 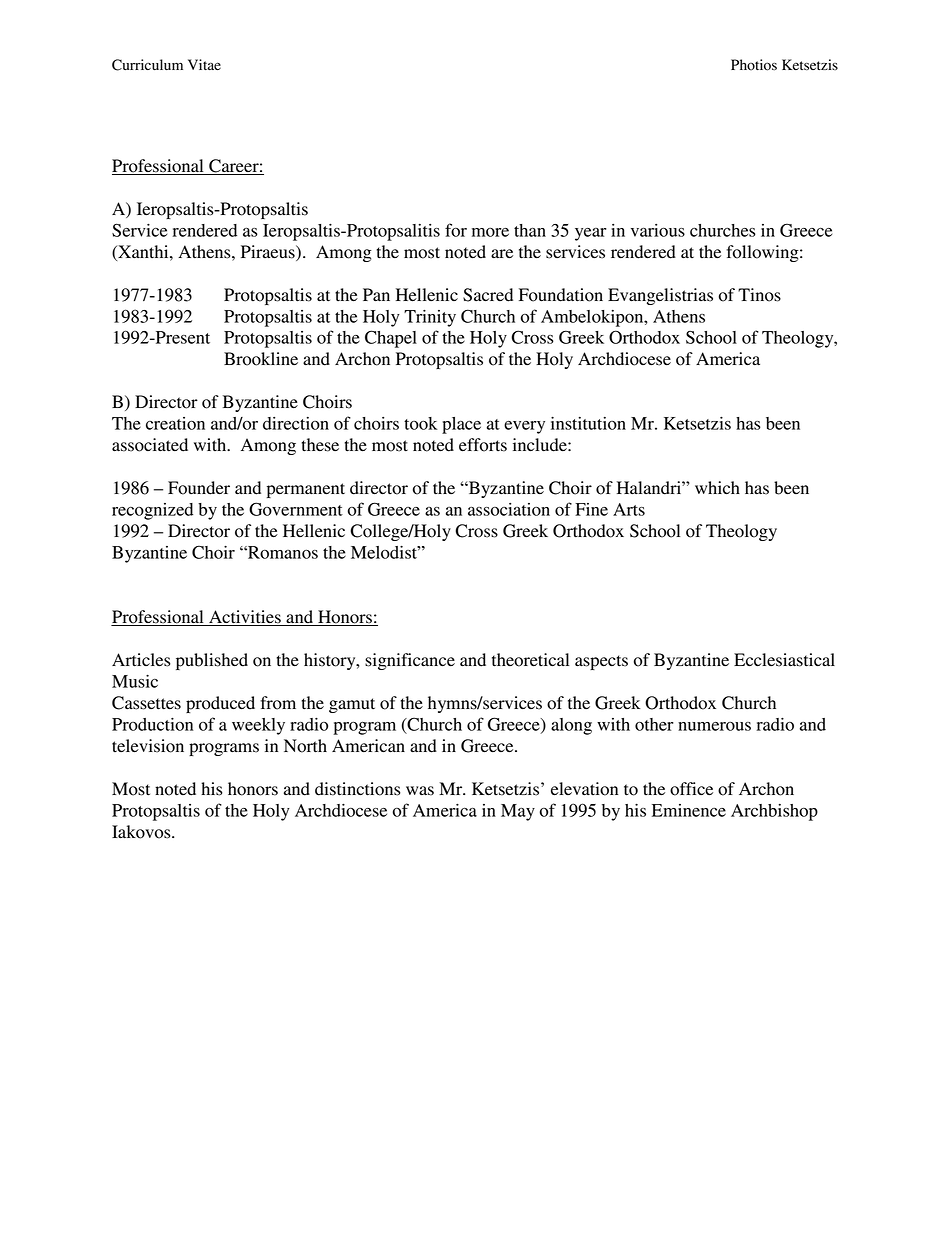 What do you see at coordinates (148, 746) in the screenshot?
I see `television` at bounding box center [148, 746].
